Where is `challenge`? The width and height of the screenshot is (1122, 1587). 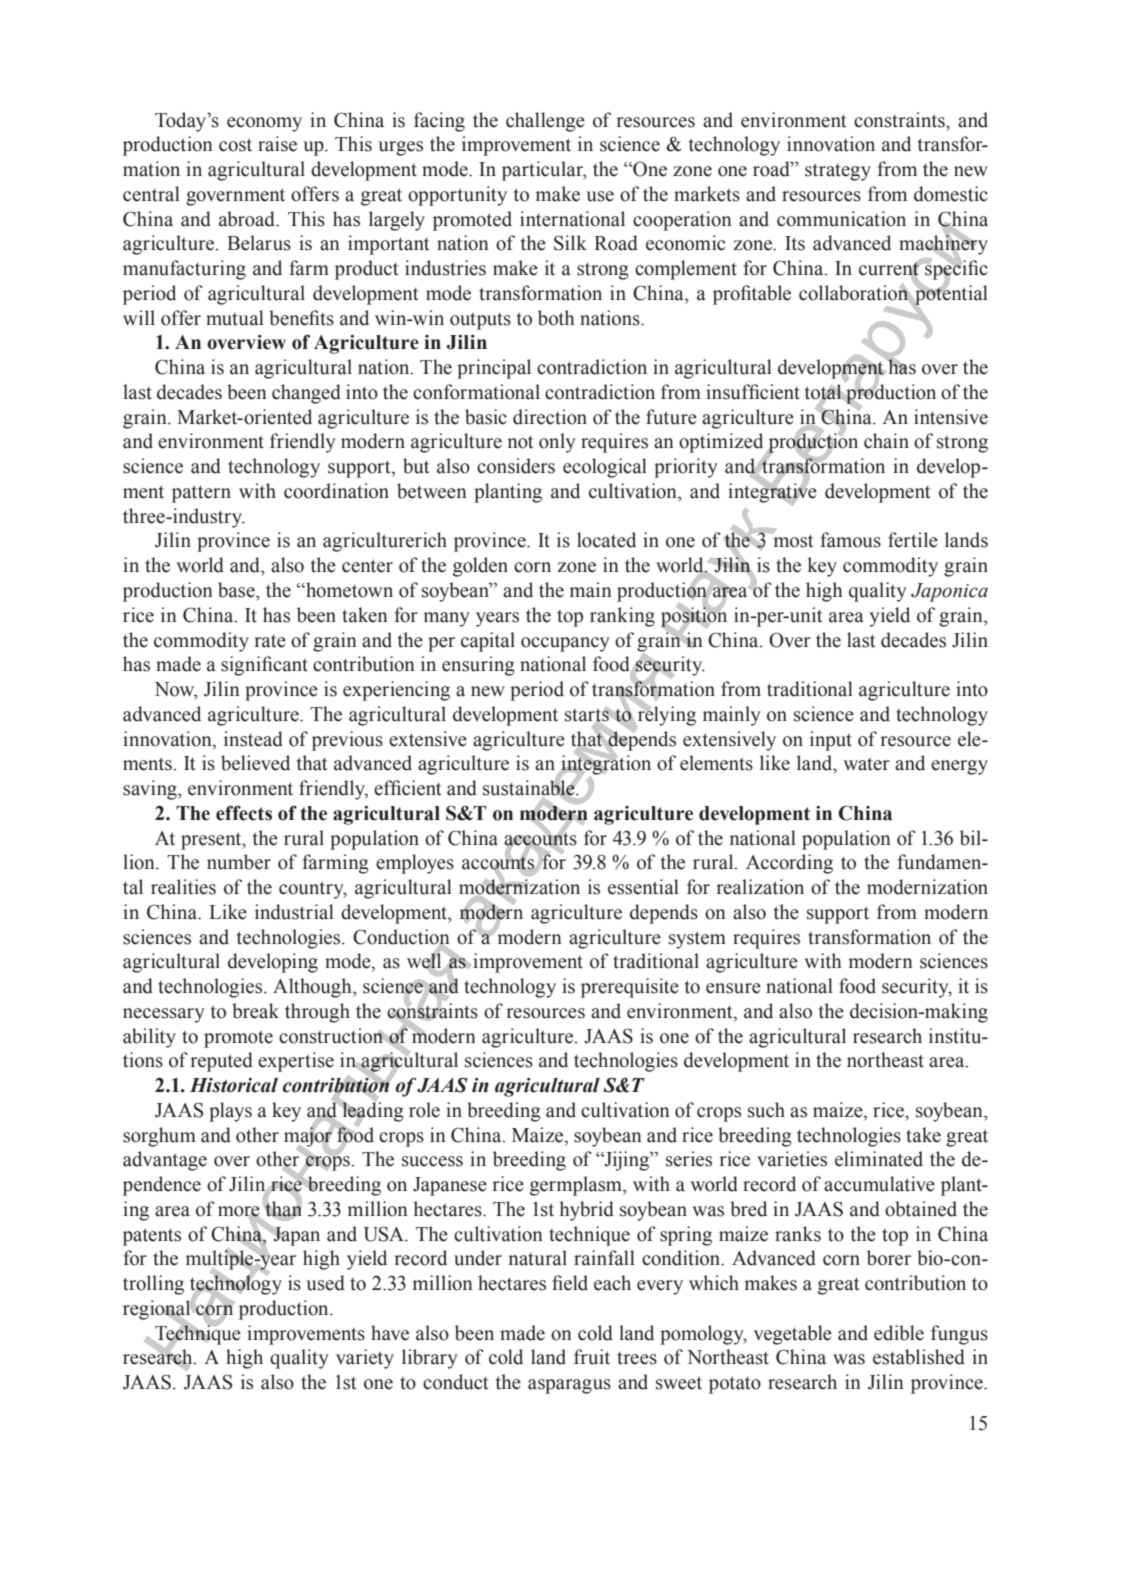 challenge is located at coordinates (545, 122).
